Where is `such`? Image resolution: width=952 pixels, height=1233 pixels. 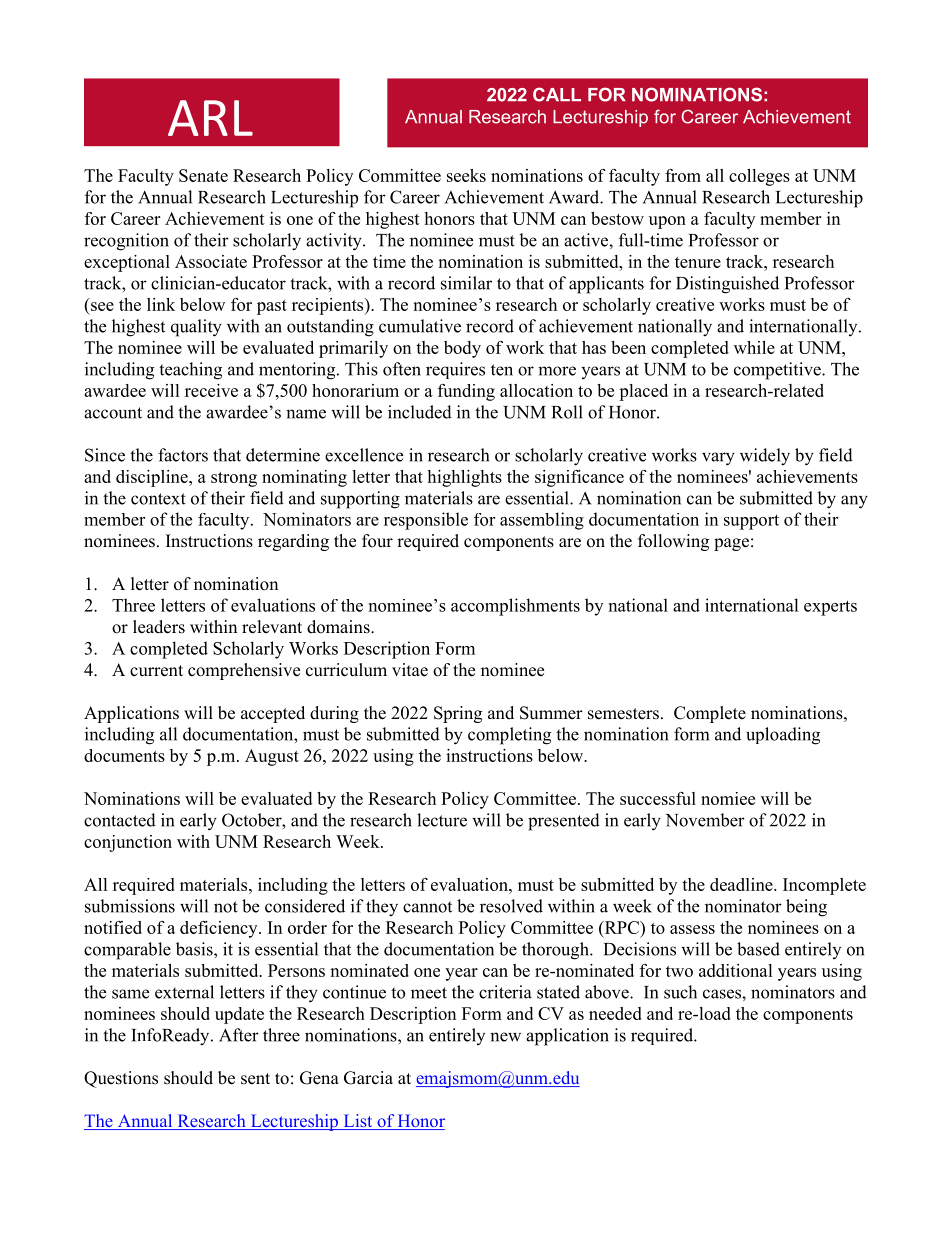
such is located at coordinates (680, 992).
